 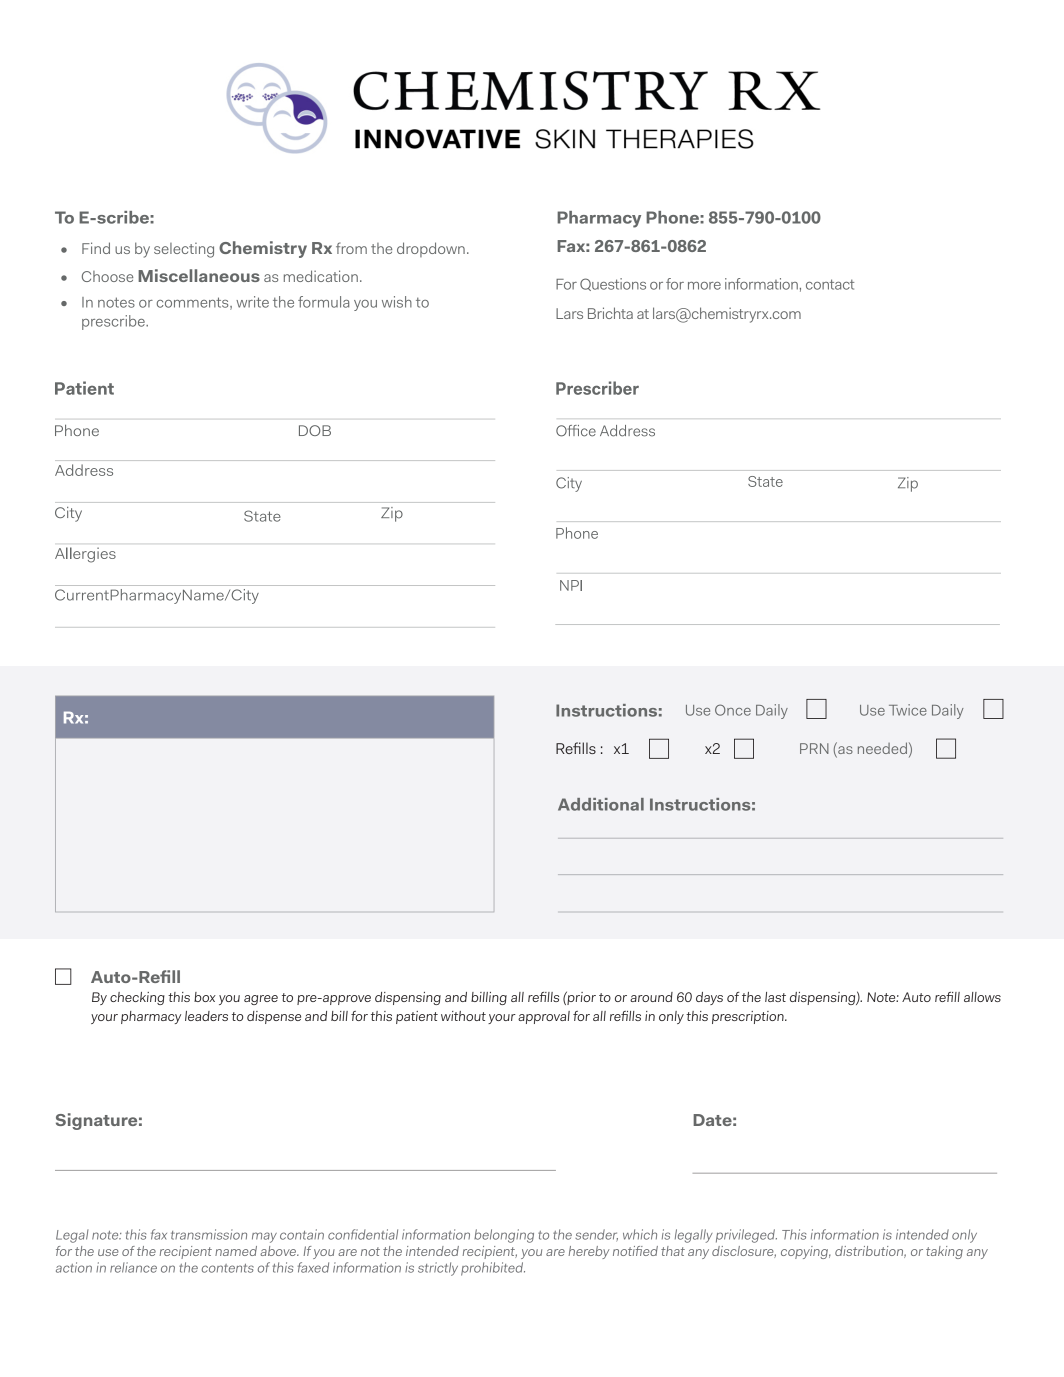 What do you see at coordinates (908, 710) in the screenshot?
I see `Twice` at bounding box center [908, 710].
